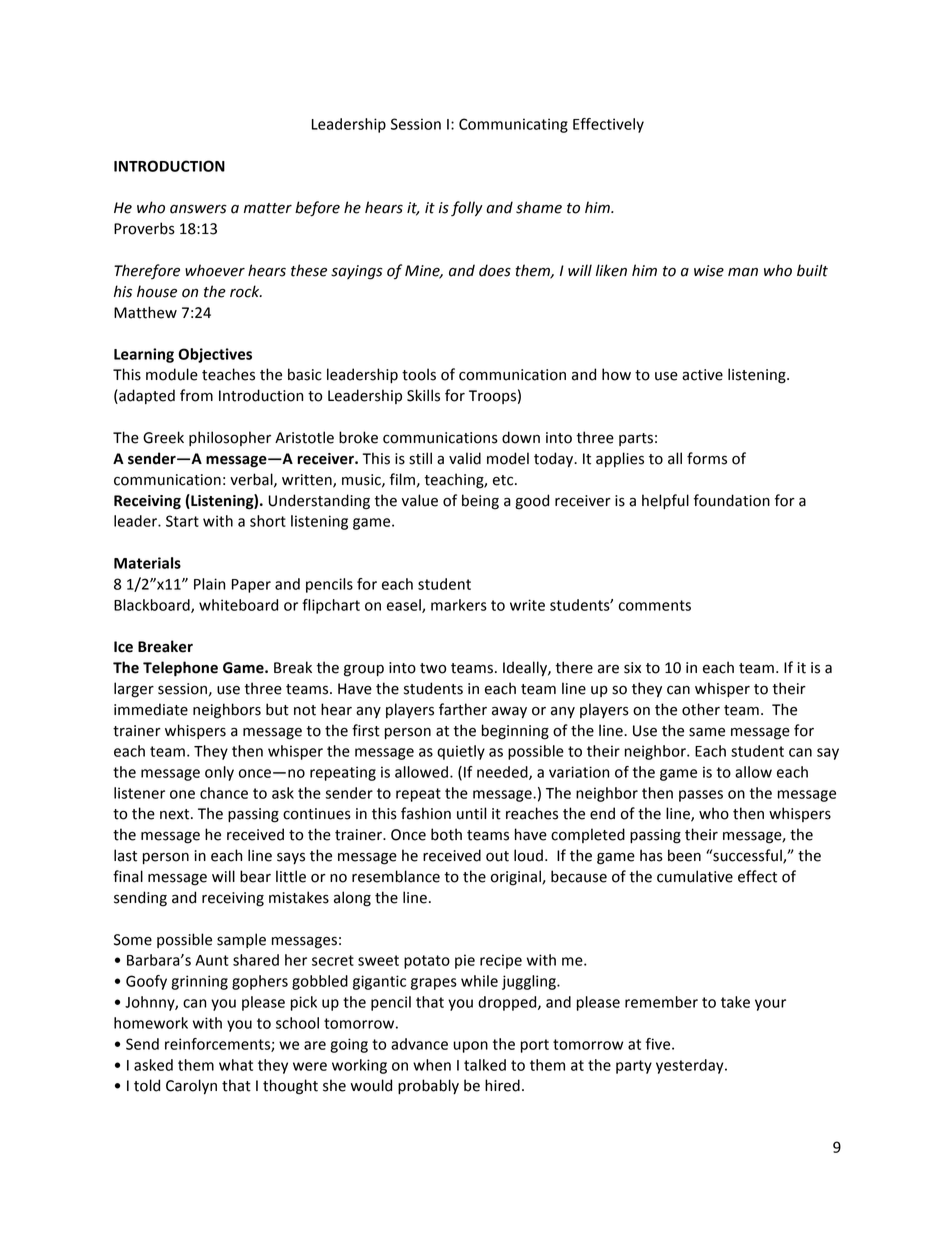 The height and width of the screenshot is (1233, 952). What do you see at coordinates (236, 1065) in the screenshot?
I see `what` at bounding box center [236, 1065].
